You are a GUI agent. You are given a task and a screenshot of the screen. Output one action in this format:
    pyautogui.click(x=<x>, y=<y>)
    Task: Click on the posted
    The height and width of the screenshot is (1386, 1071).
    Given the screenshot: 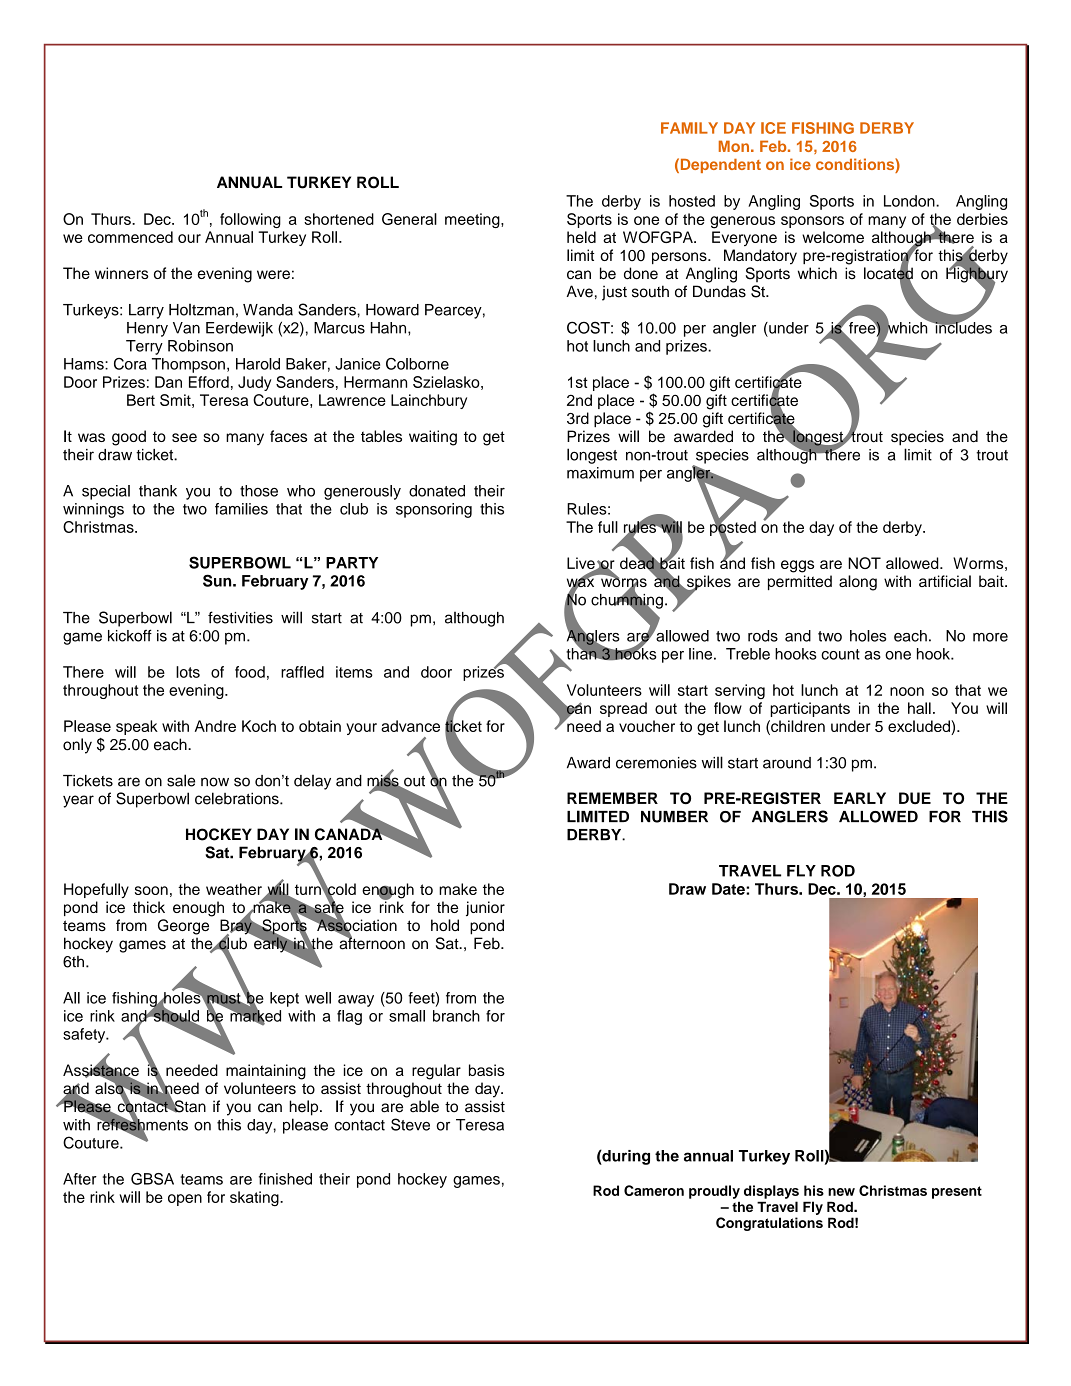 What is the action you would take?
    pyautogui.click(x=733, y=528)
